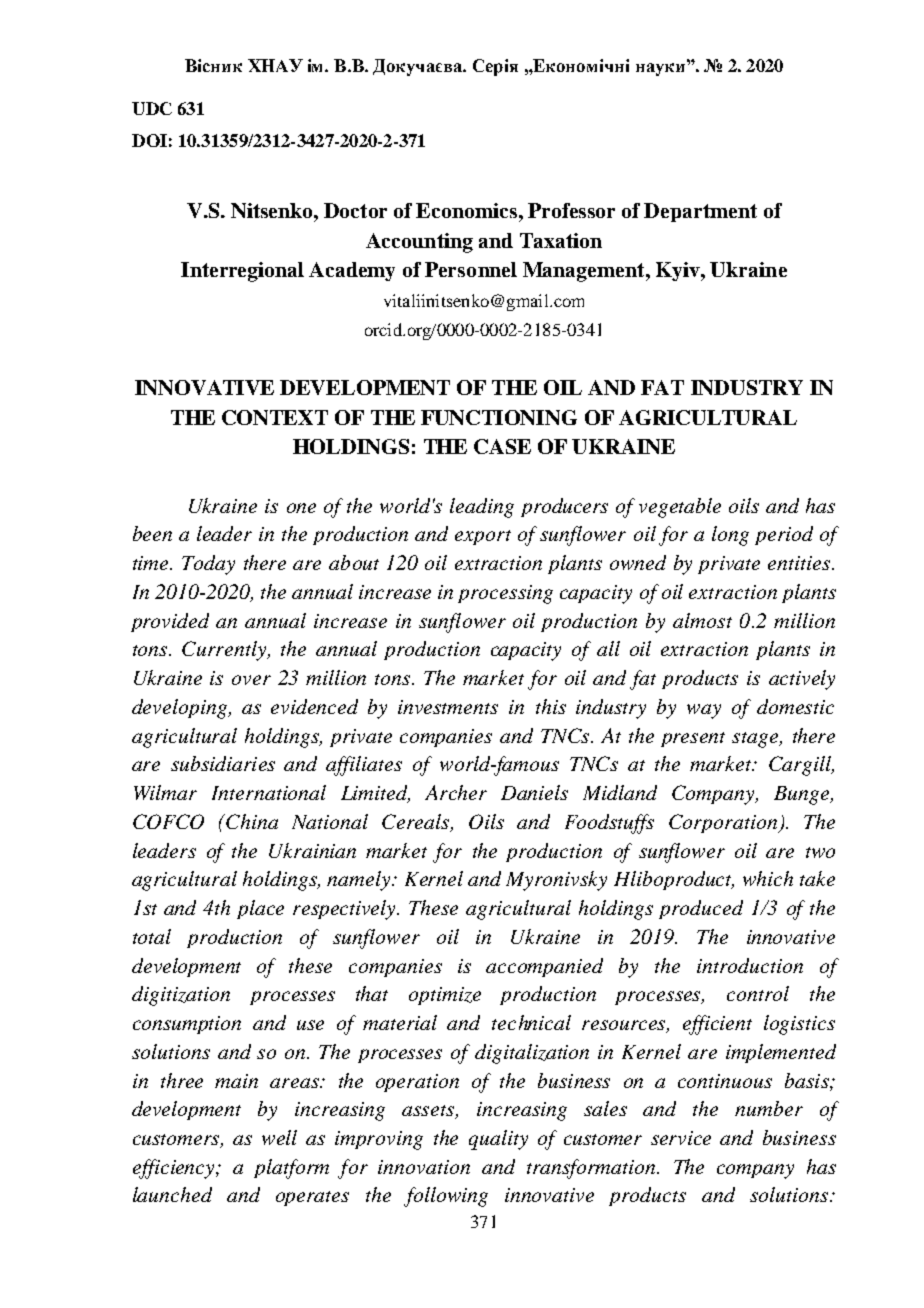  Describe the element at coordinates (445, 996) in the screenshot. I see `optimize` at that location.
